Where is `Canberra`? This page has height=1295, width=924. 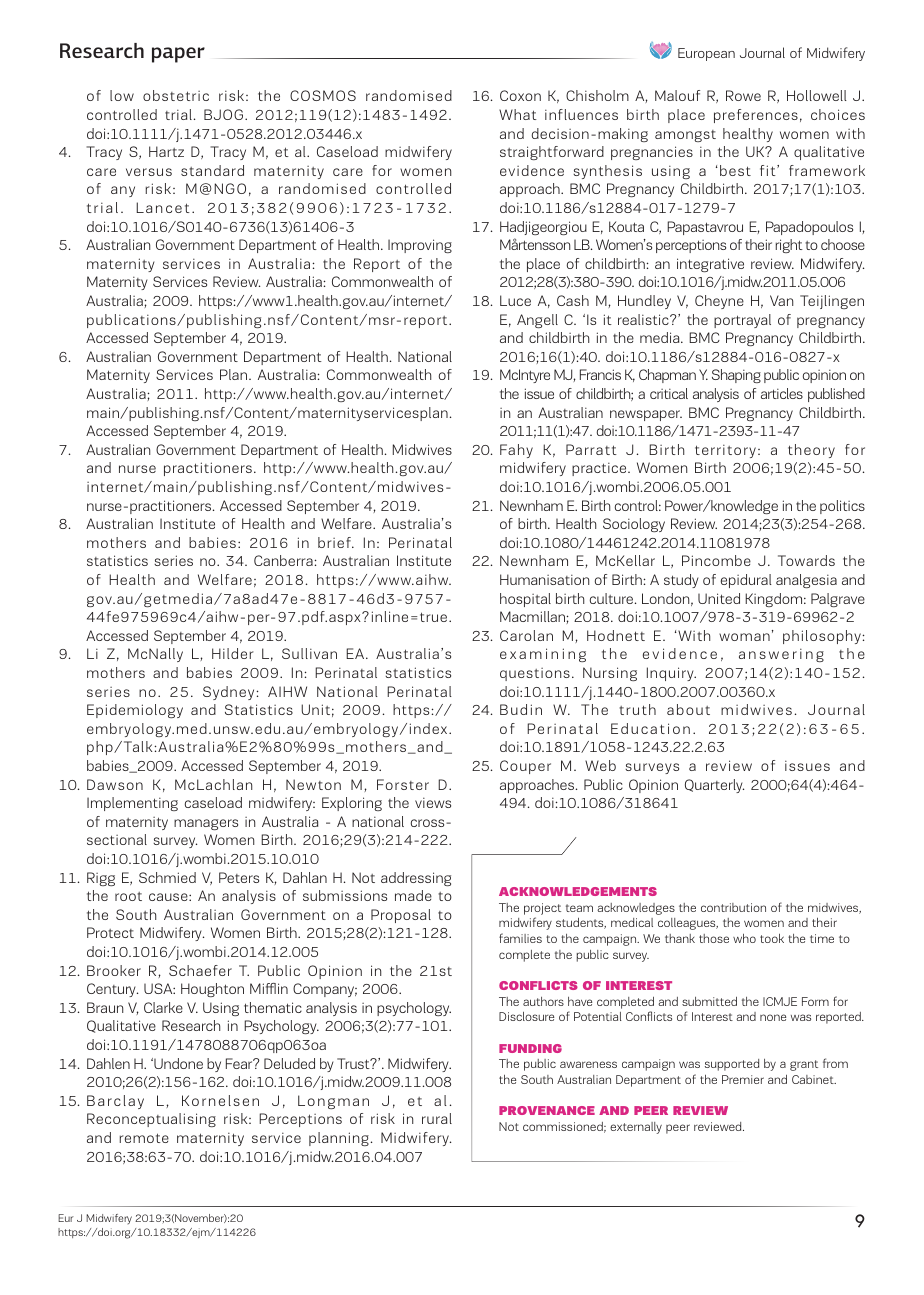 Canberra is located at coordinates (283, 560).
